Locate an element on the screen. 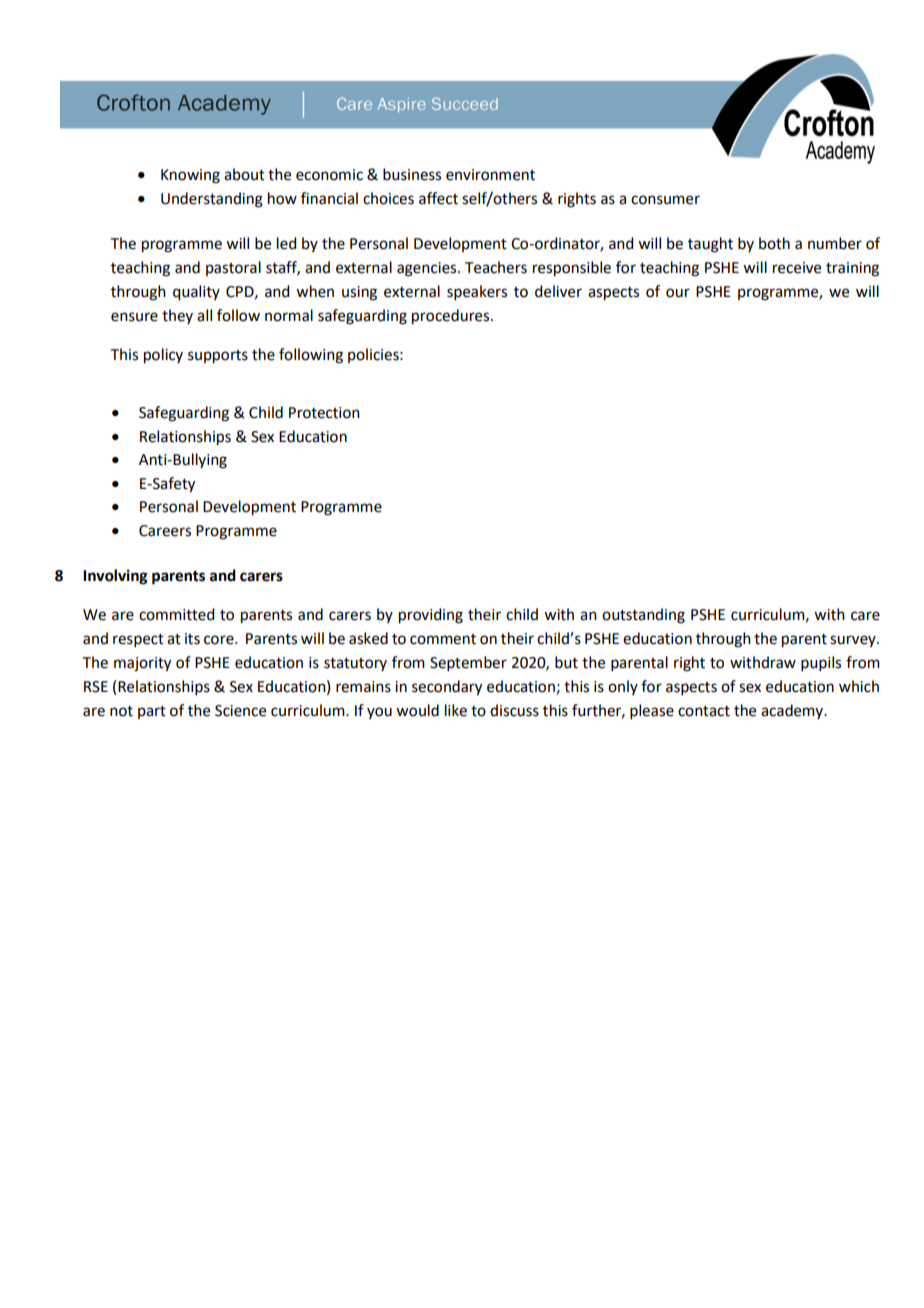 The image size is (924, 1308). our is located at coordinates (678, 293).
